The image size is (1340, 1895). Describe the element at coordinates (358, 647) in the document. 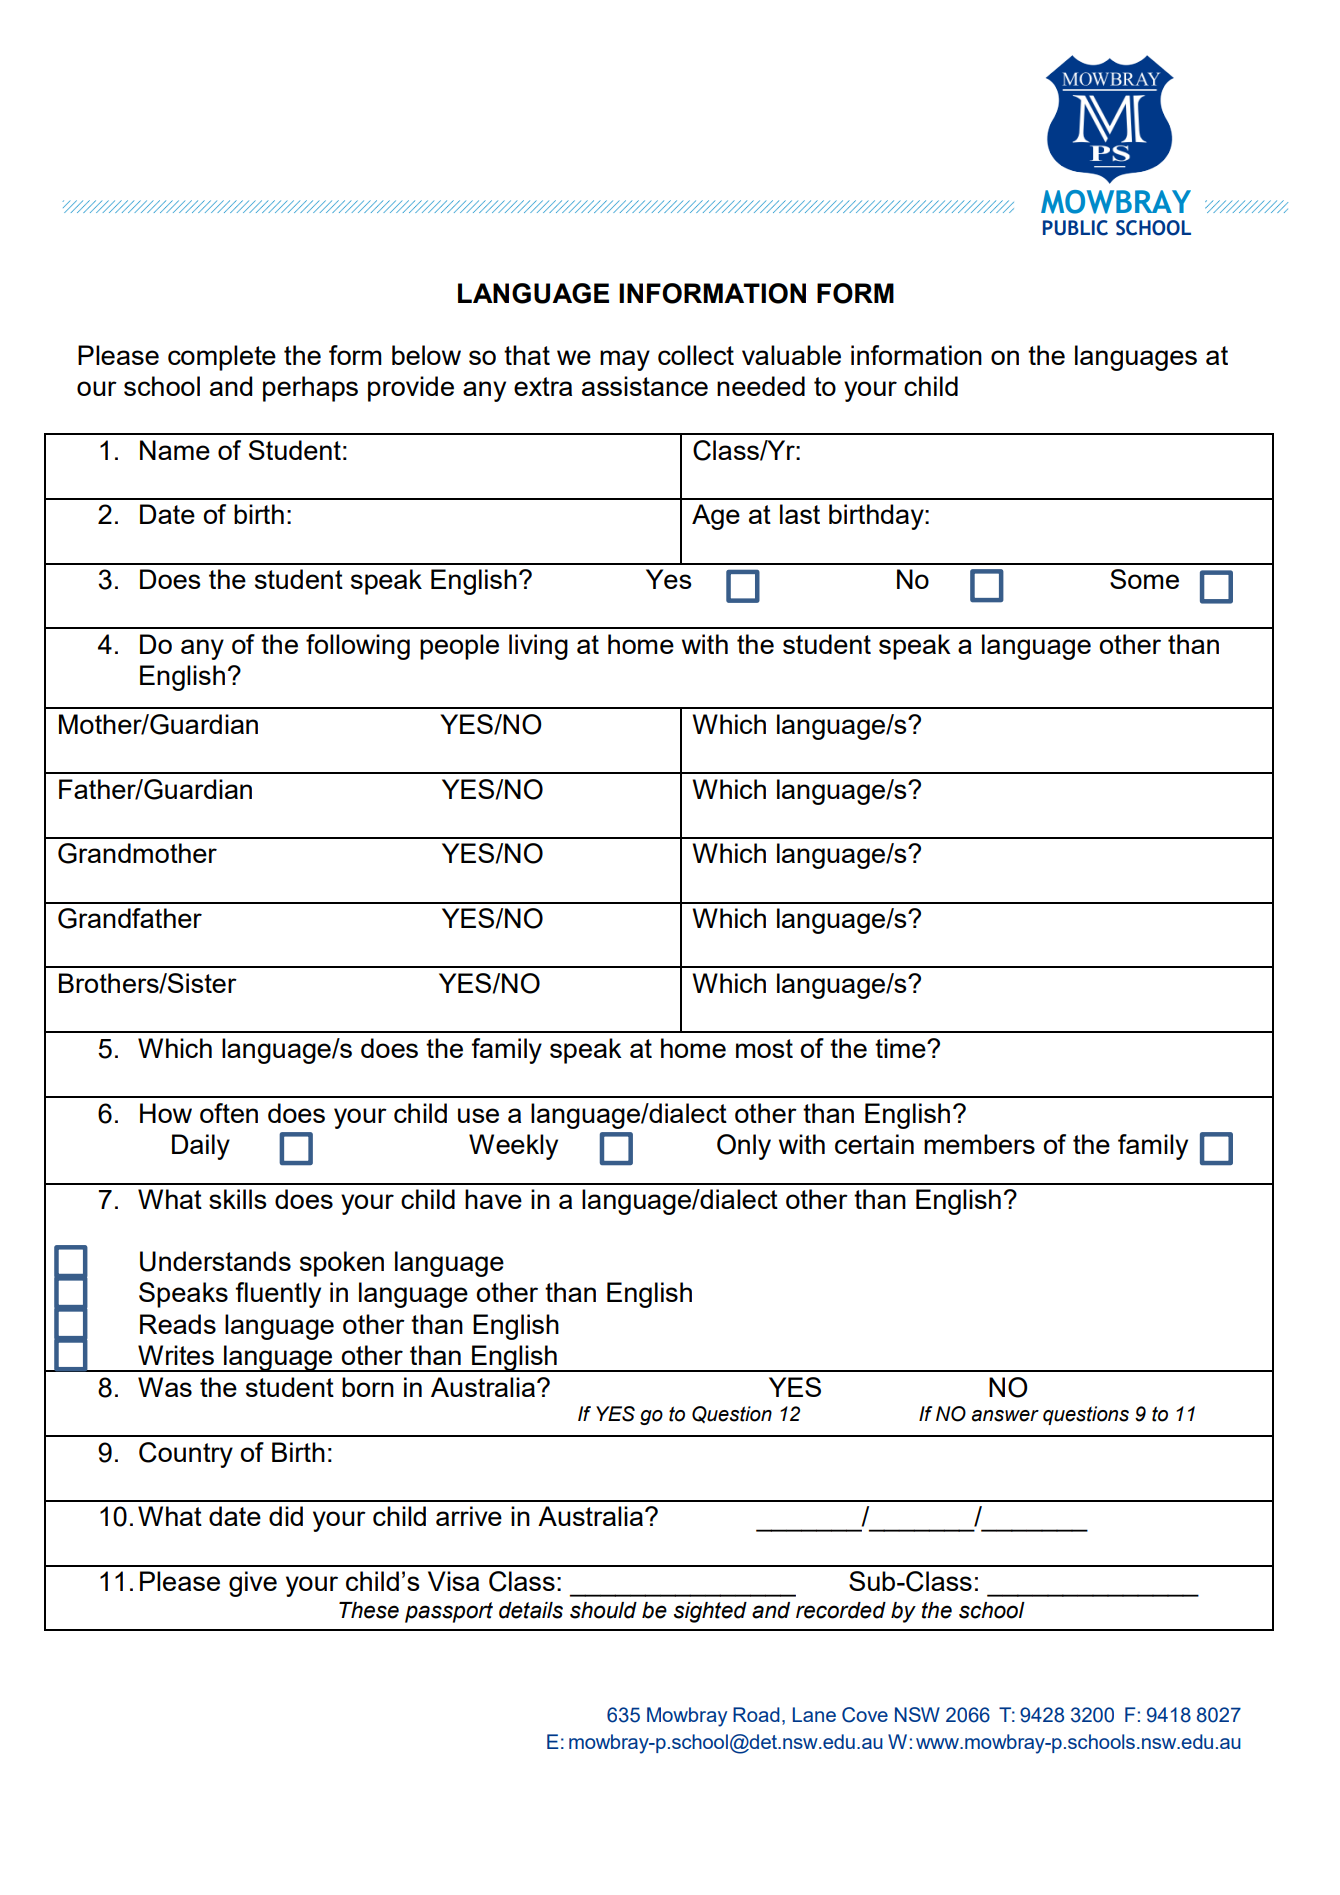

I see `following` at that location.
